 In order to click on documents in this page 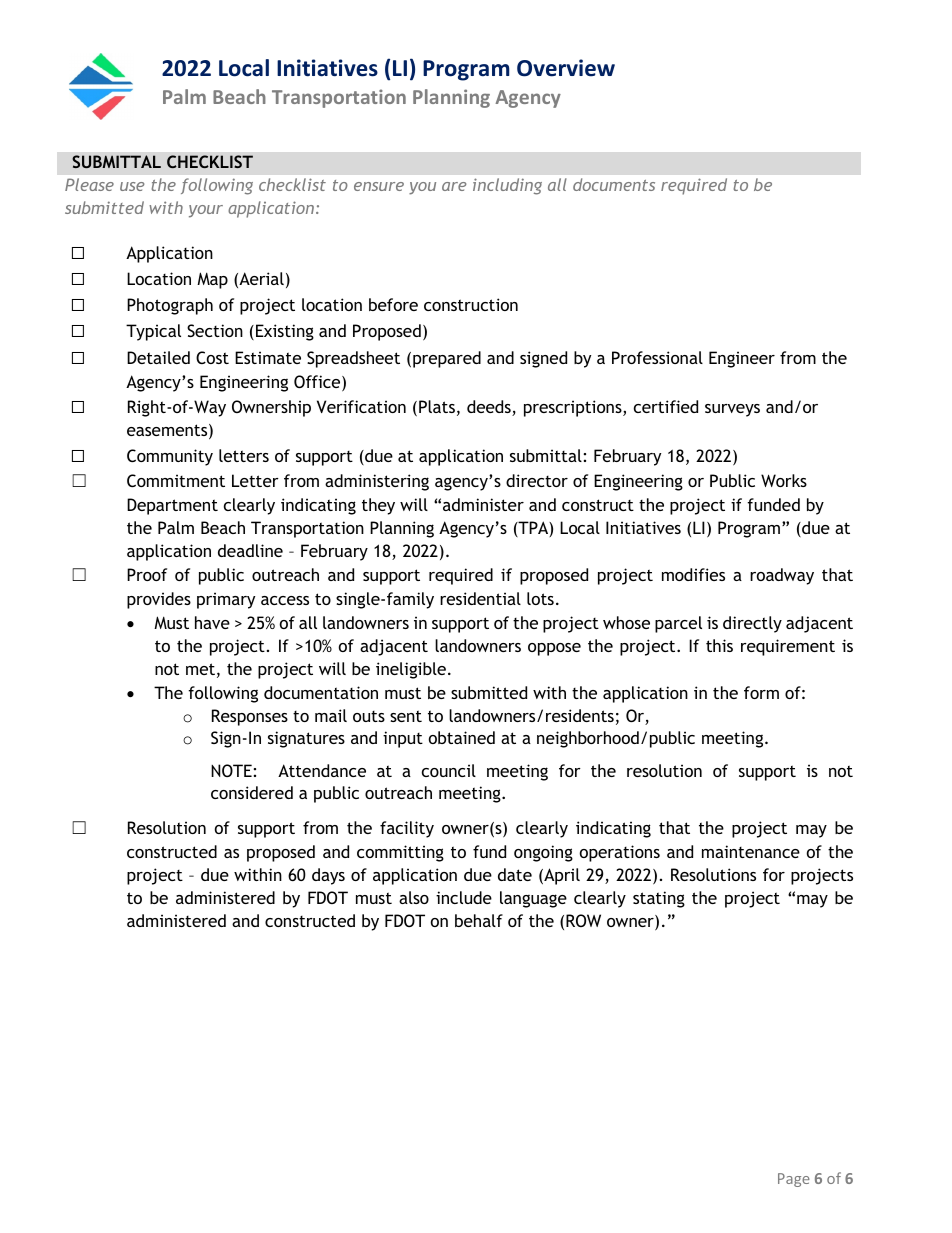, I will do `click(614, 184)`.
